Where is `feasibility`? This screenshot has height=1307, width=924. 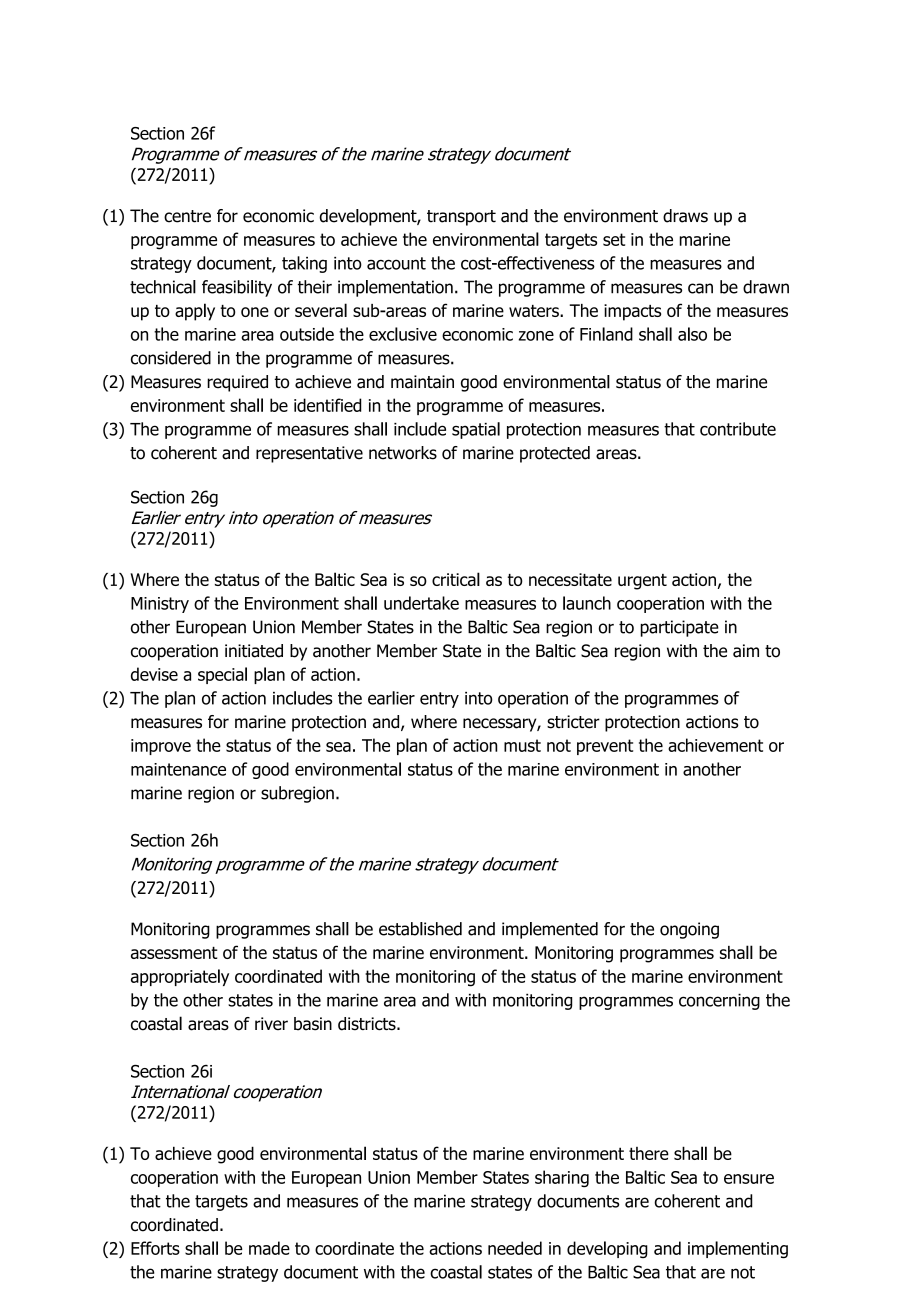
feasibility is located at coordinates (237, 288).
